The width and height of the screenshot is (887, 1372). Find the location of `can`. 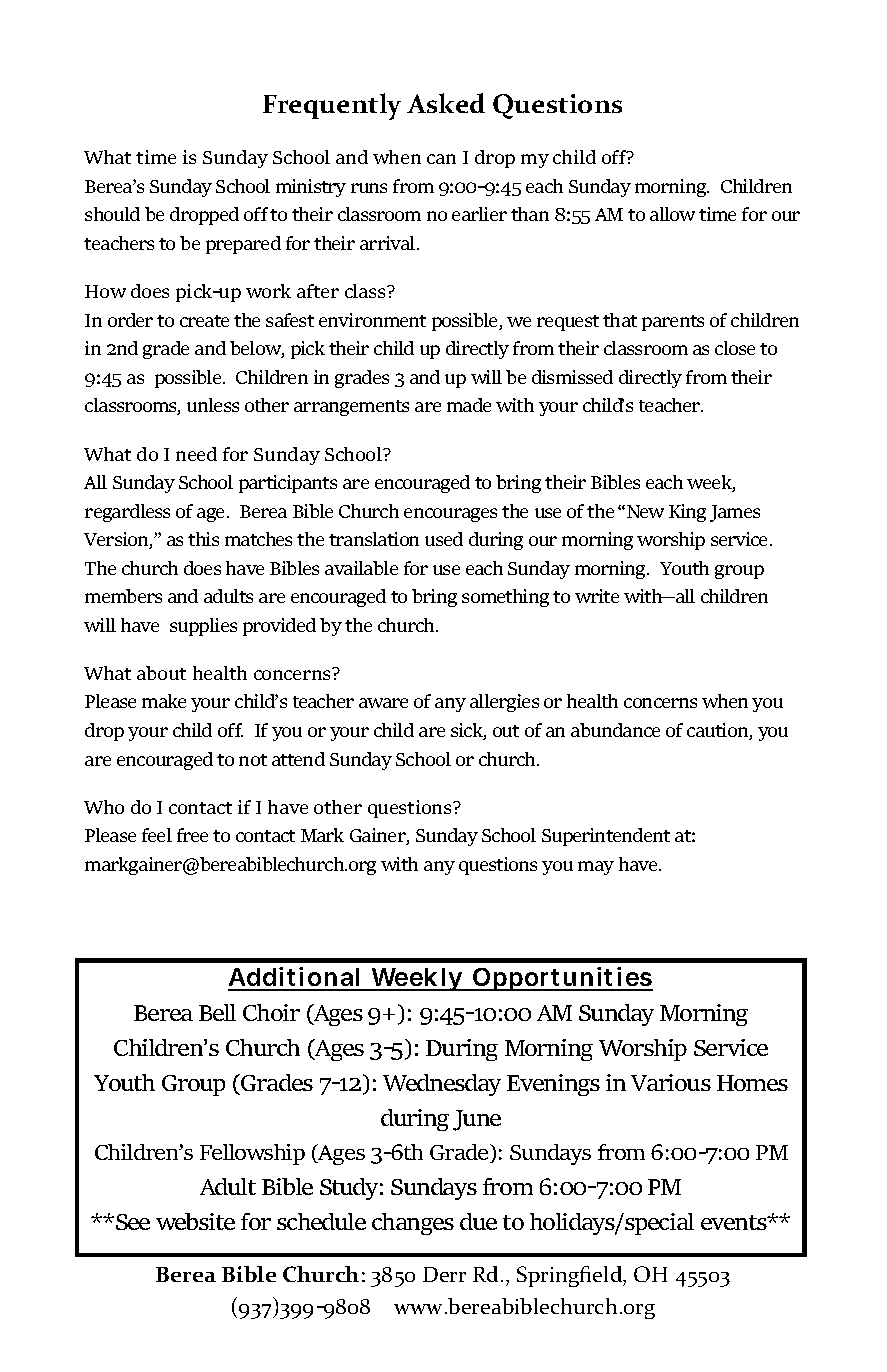

can is located at coordinates (441, 159).
